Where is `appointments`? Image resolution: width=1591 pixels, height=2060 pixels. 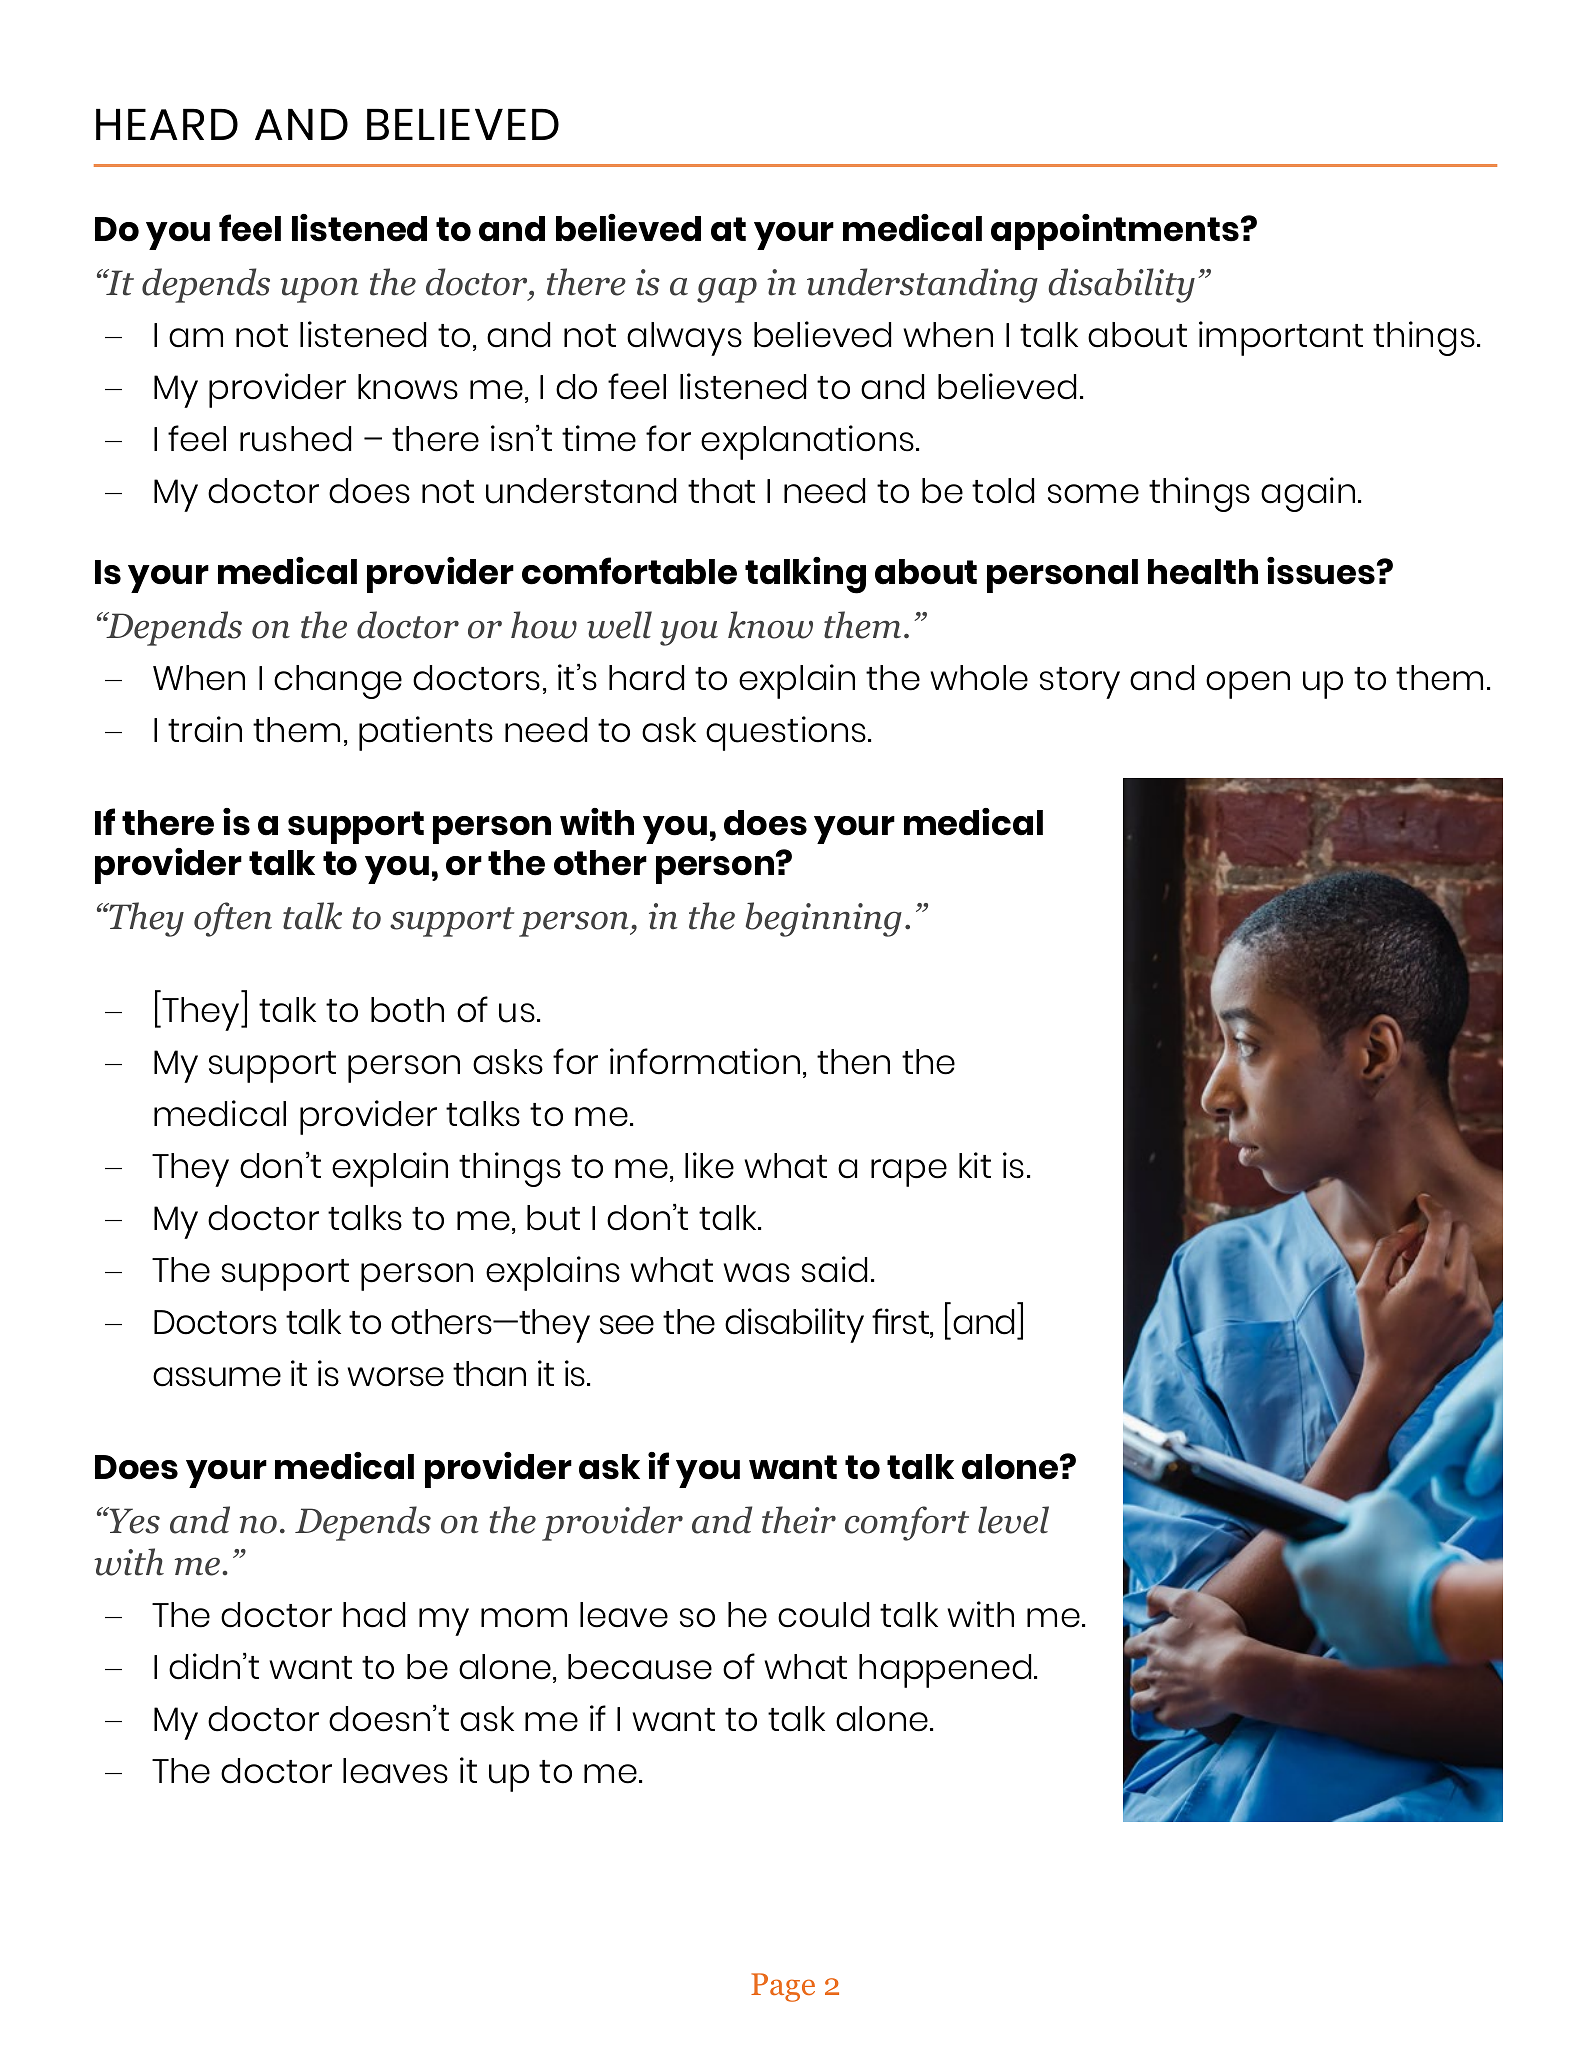
appointments is located at coordinates (1115, 232).
